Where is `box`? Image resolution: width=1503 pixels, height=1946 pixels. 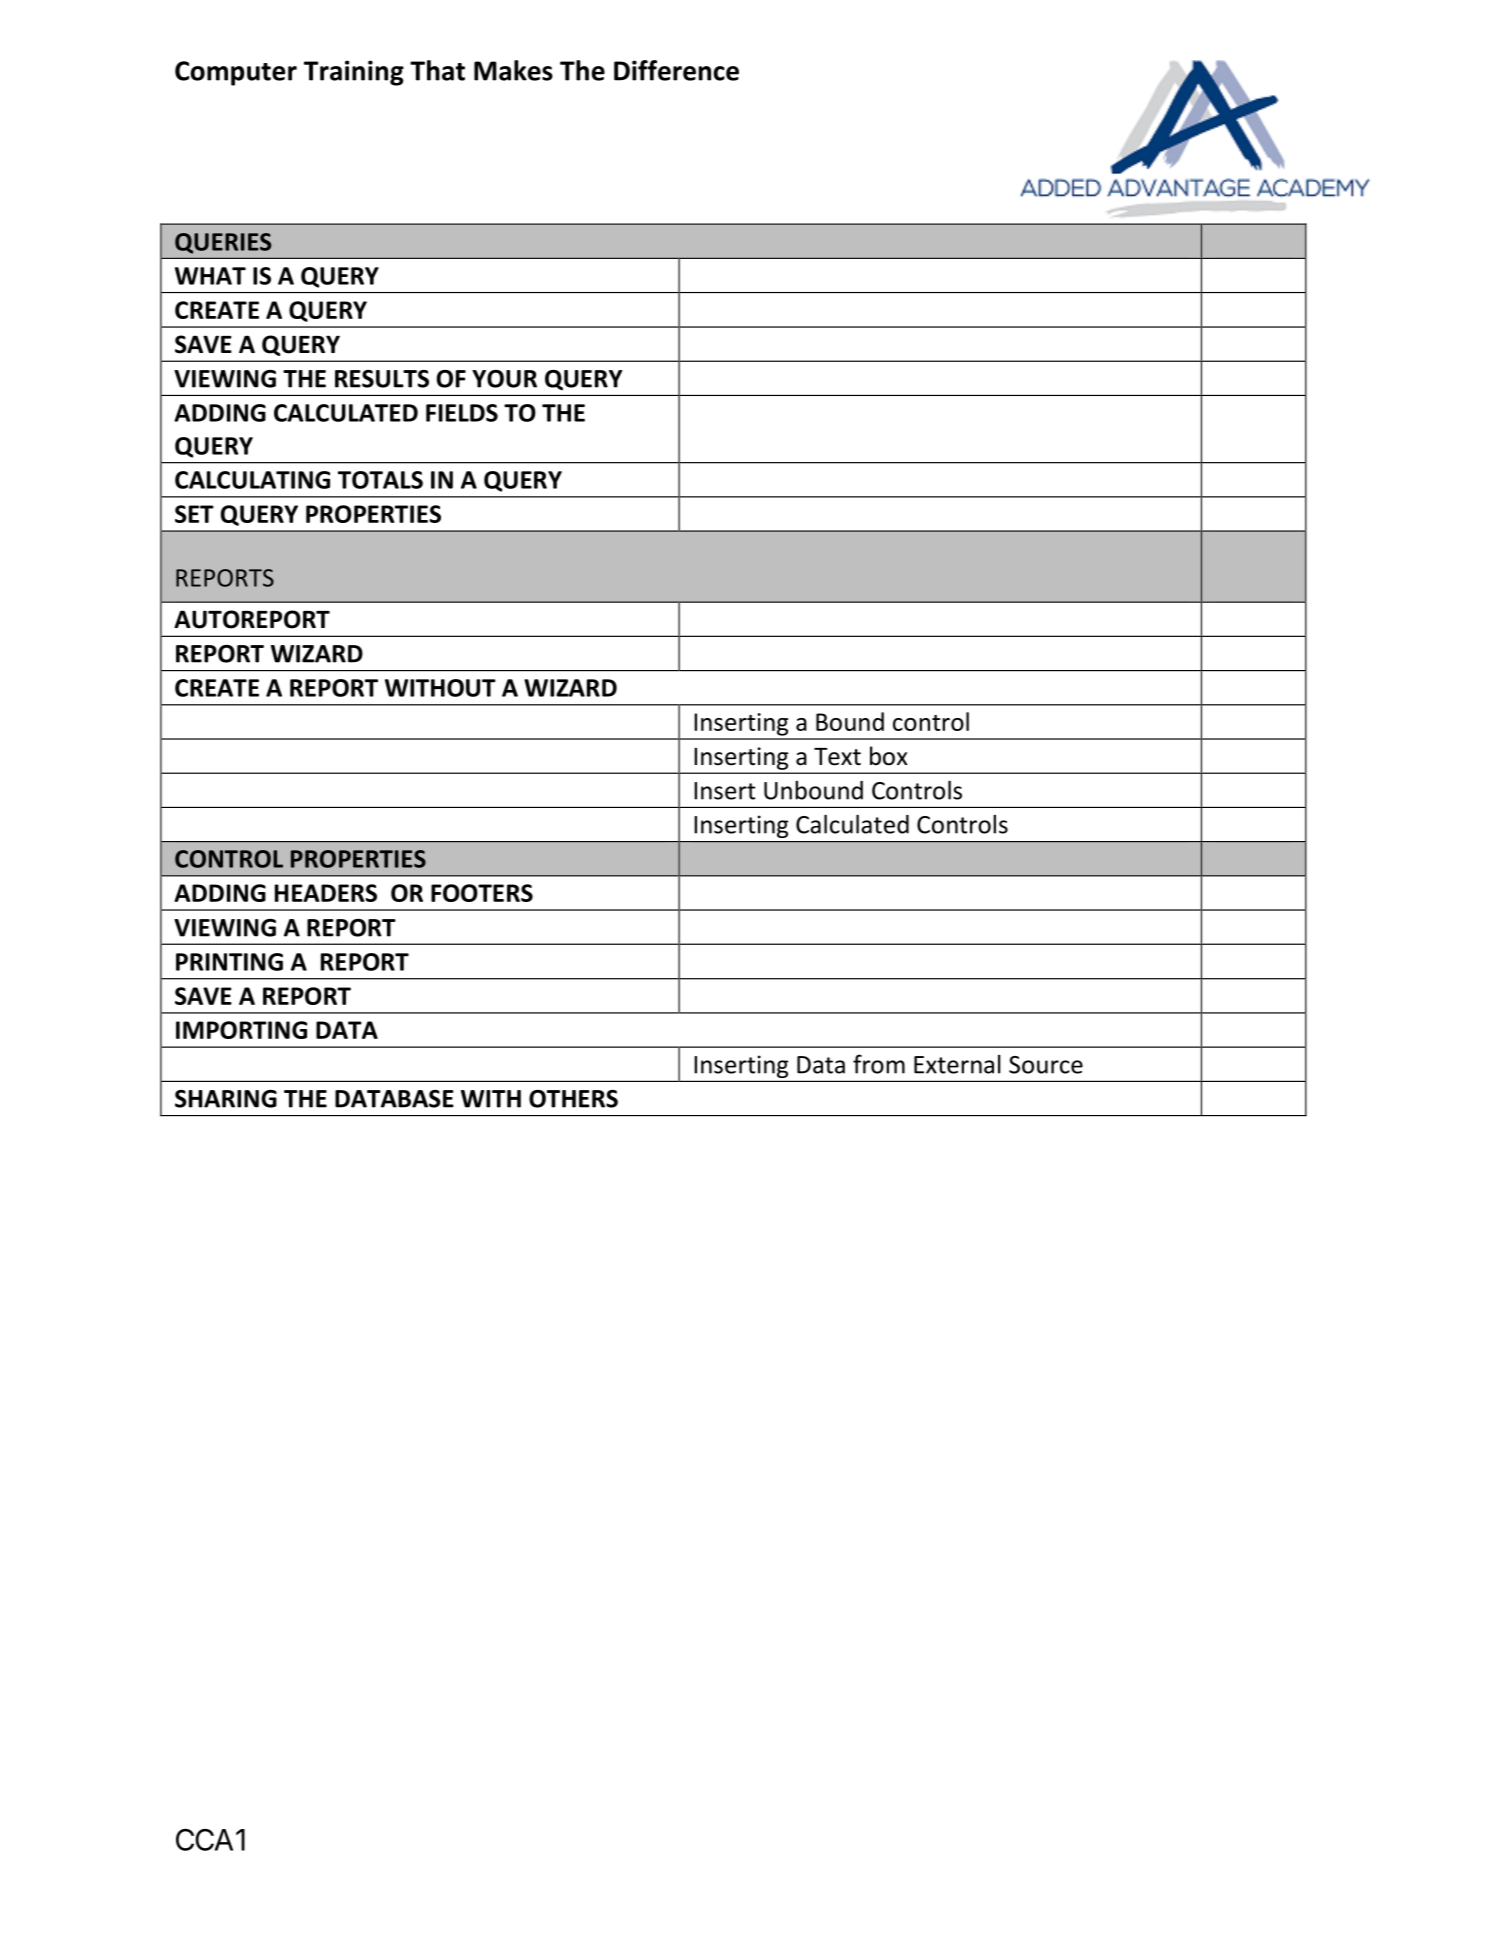 box is located at coordinates (889, 756).
